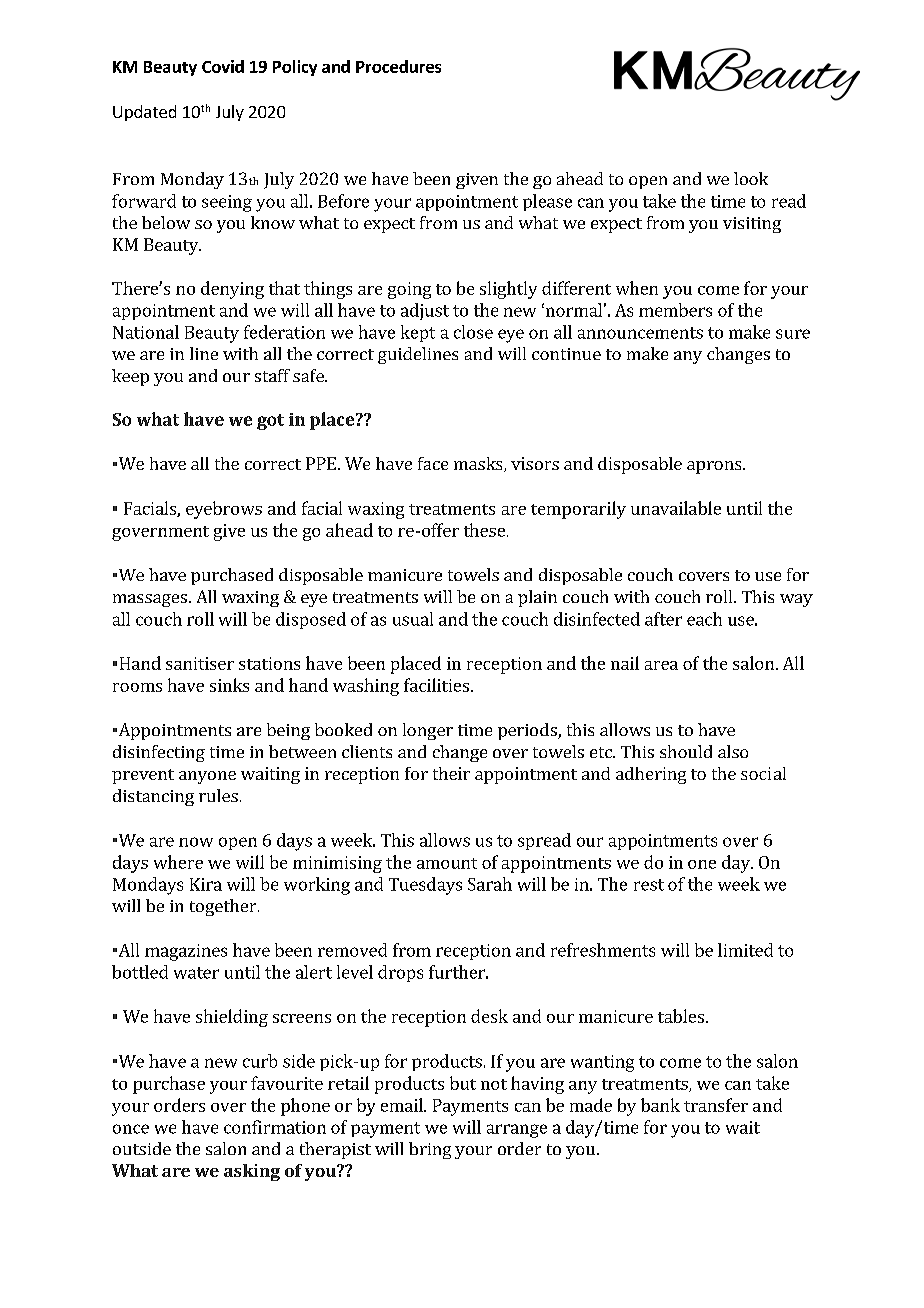  Describe the element at coordinates (473, 332) in the screenshot. I see `close` at that location.
